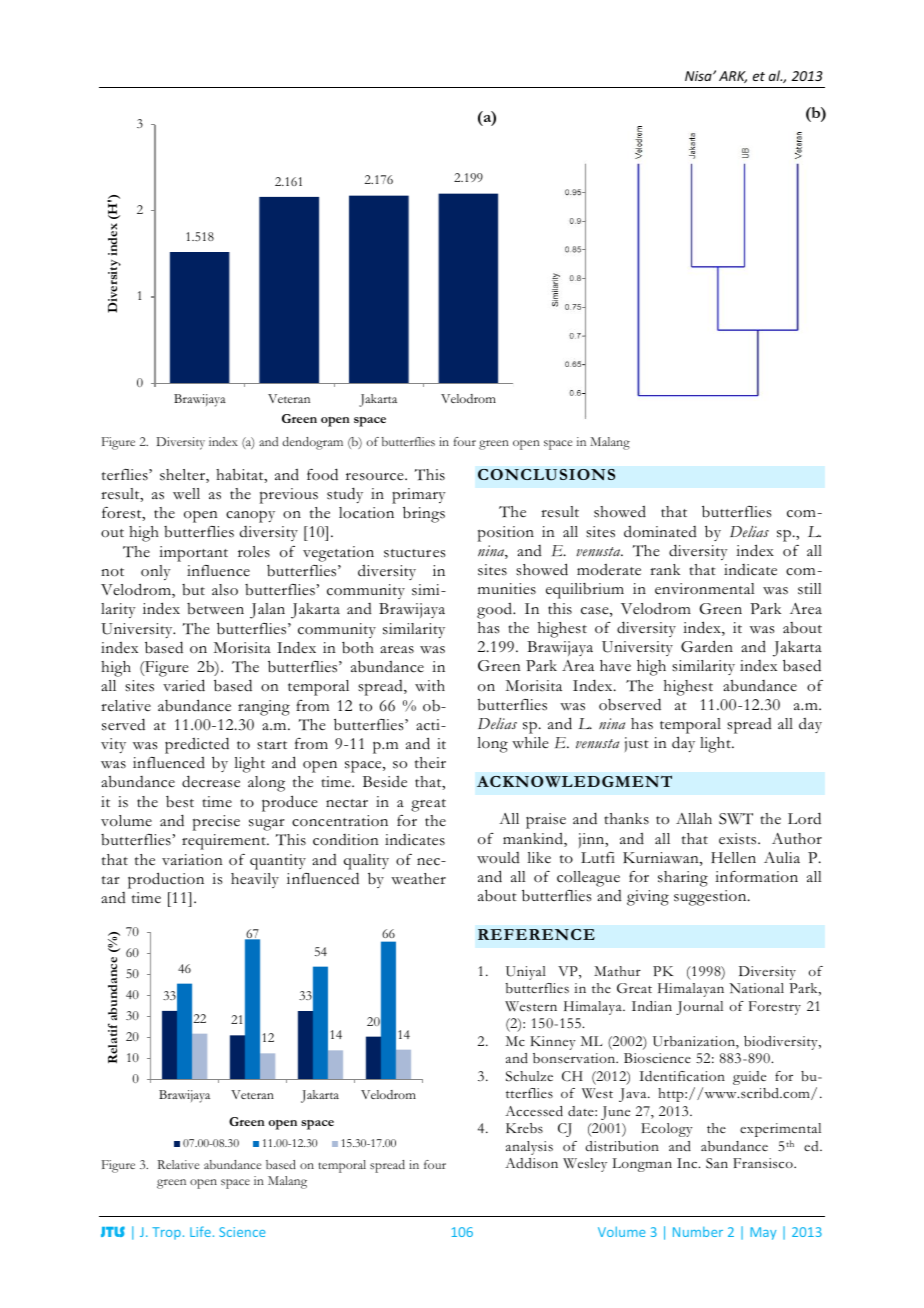 The height and width of the image is (1308, 924). Describe the element at coordinates (699, 76) in the image. I see `Nisa` at that location.
